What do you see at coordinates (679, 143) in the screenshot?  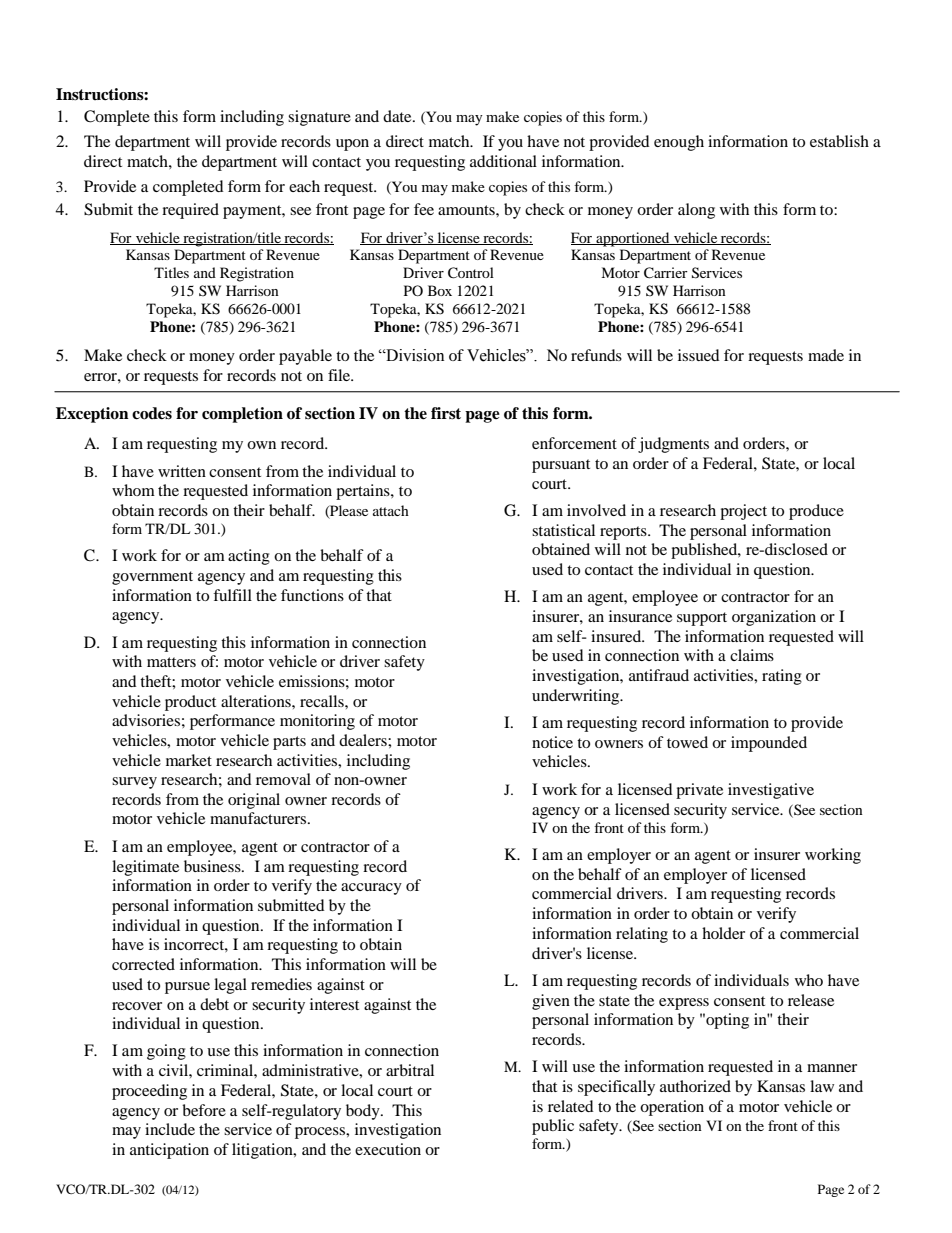 I see `enough` at bounding box center [679, 143].
